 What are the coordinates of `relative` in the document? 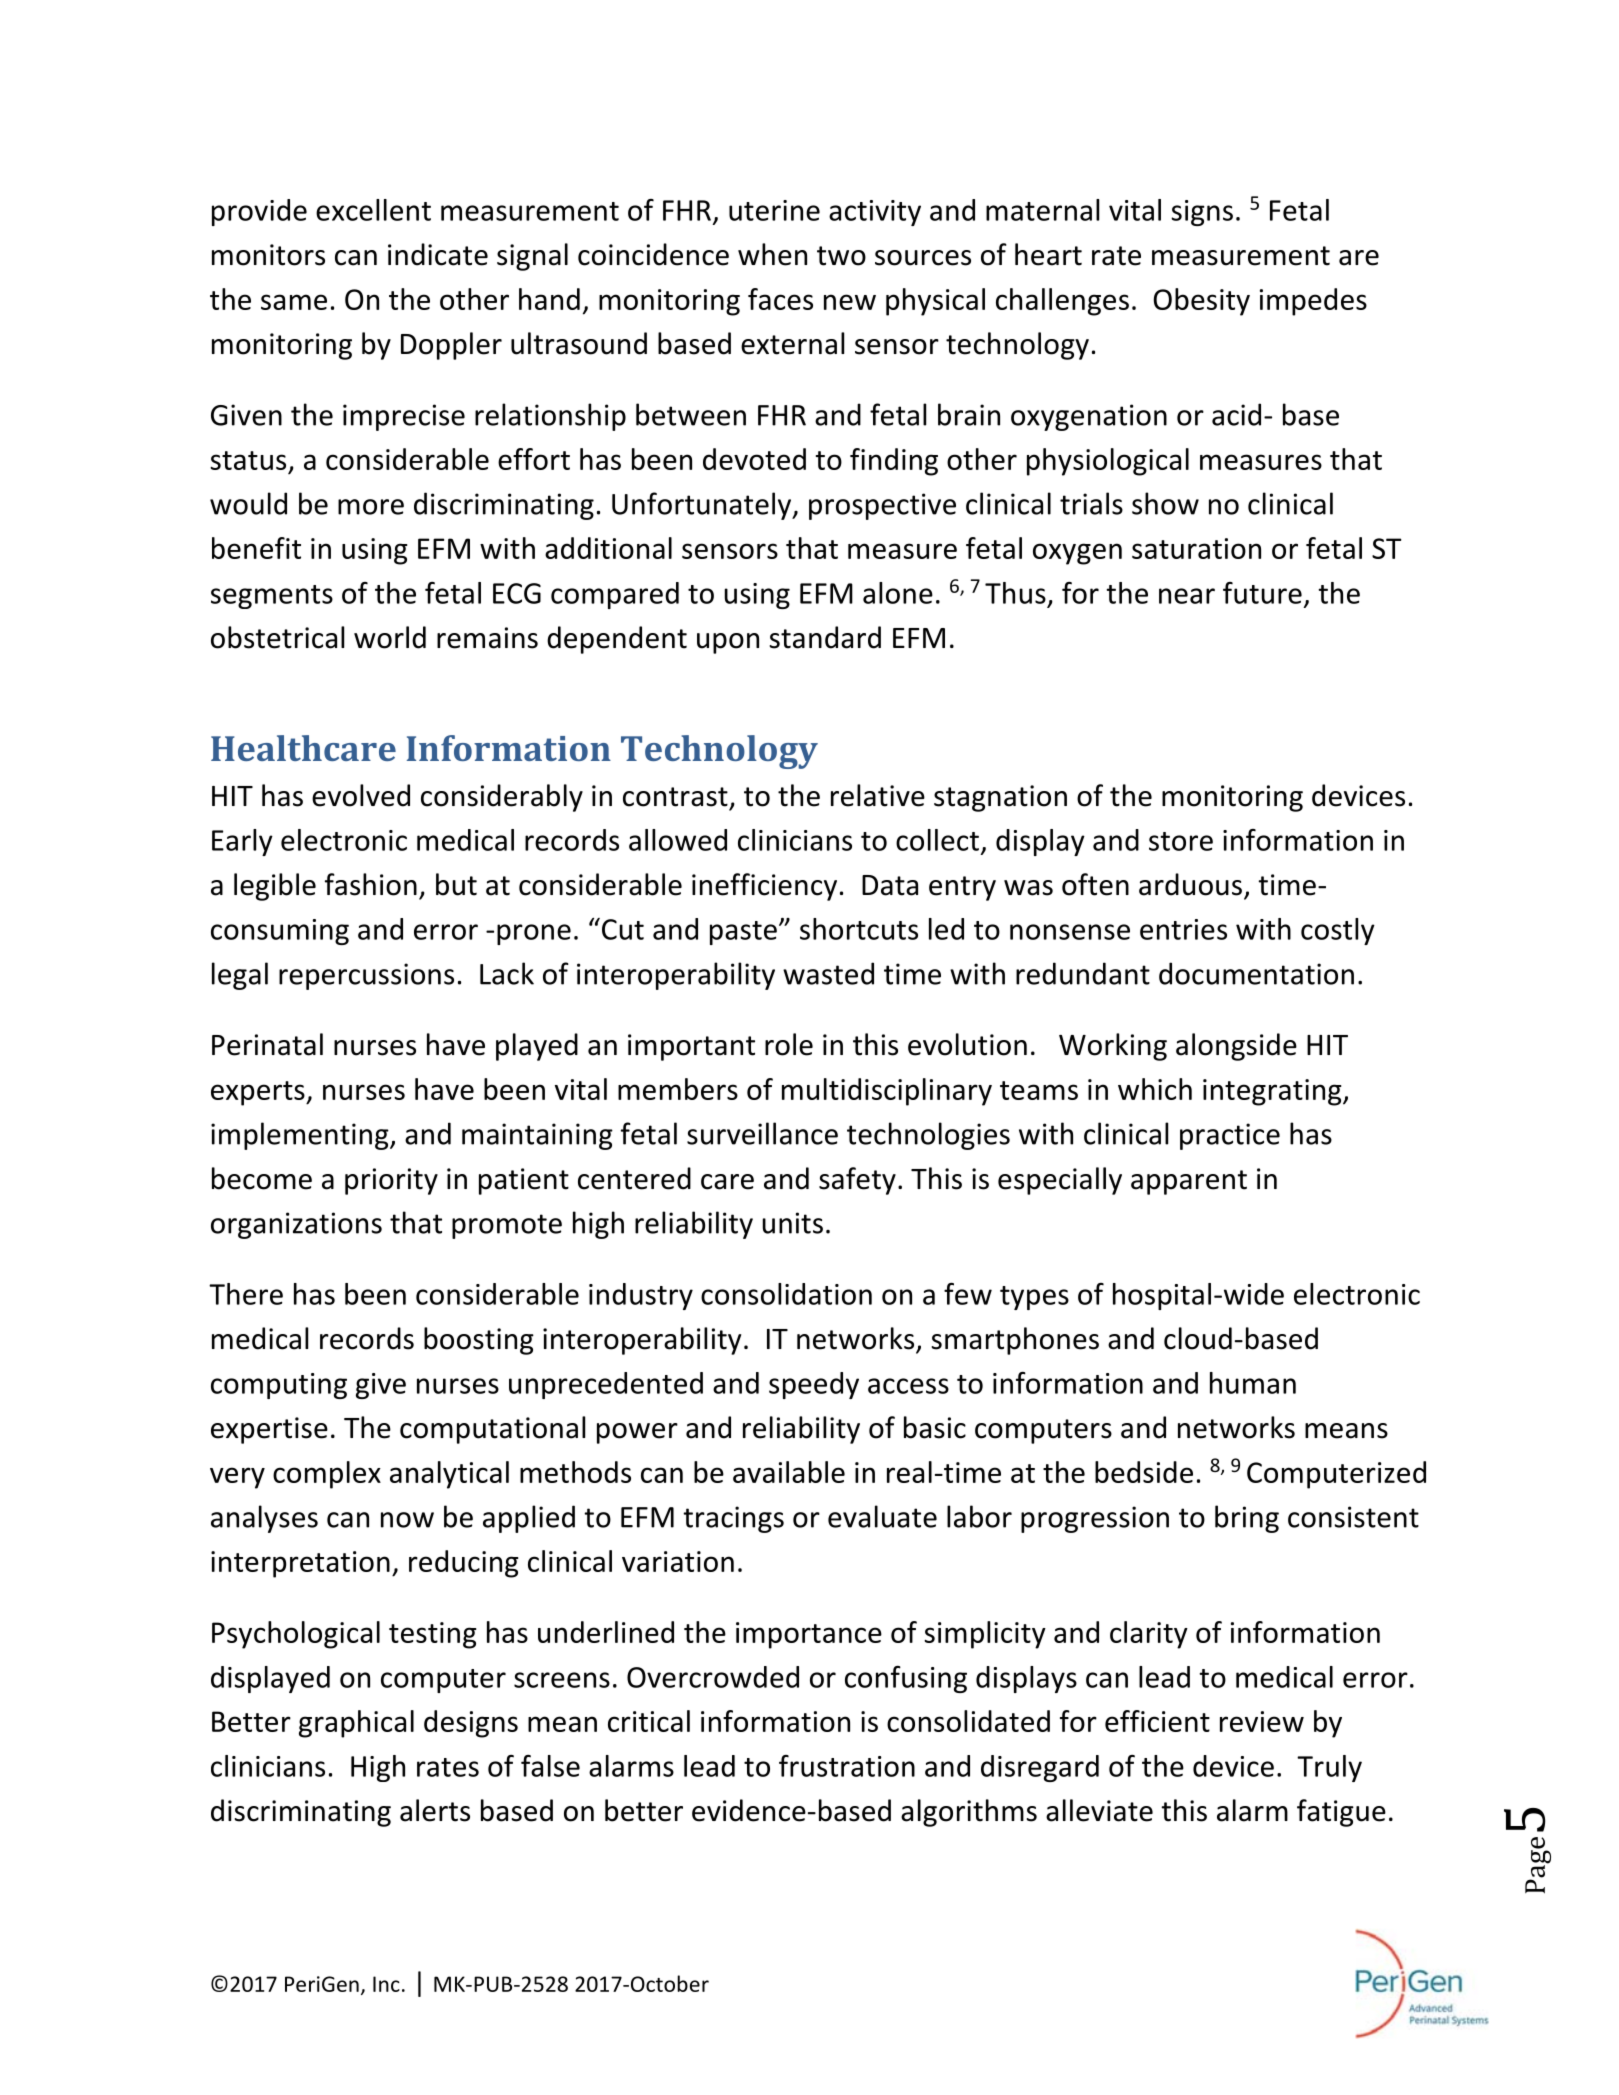 It's located at (878, 795).
